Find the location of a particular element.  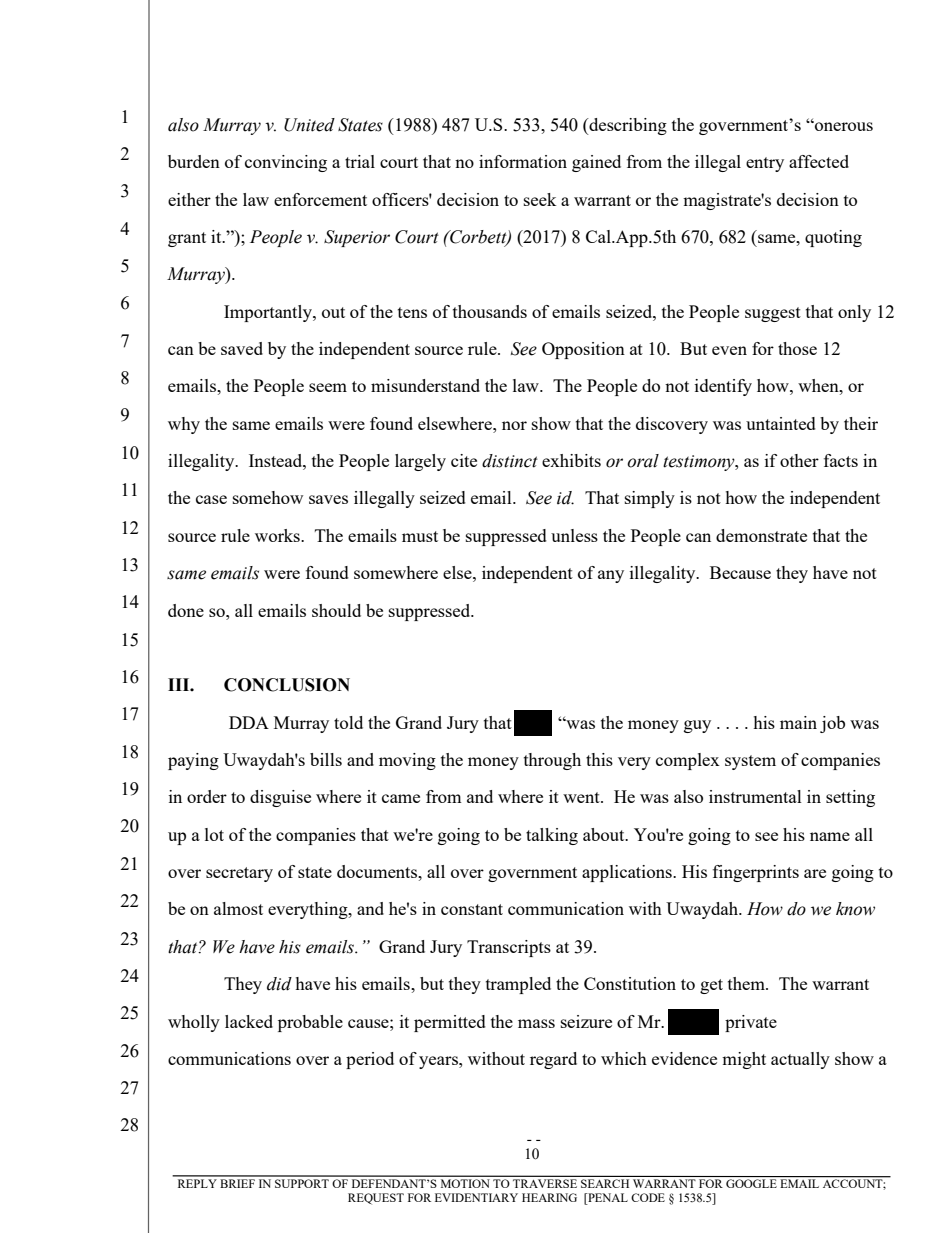

REQUEST is located at coordinates (376, 1199).
